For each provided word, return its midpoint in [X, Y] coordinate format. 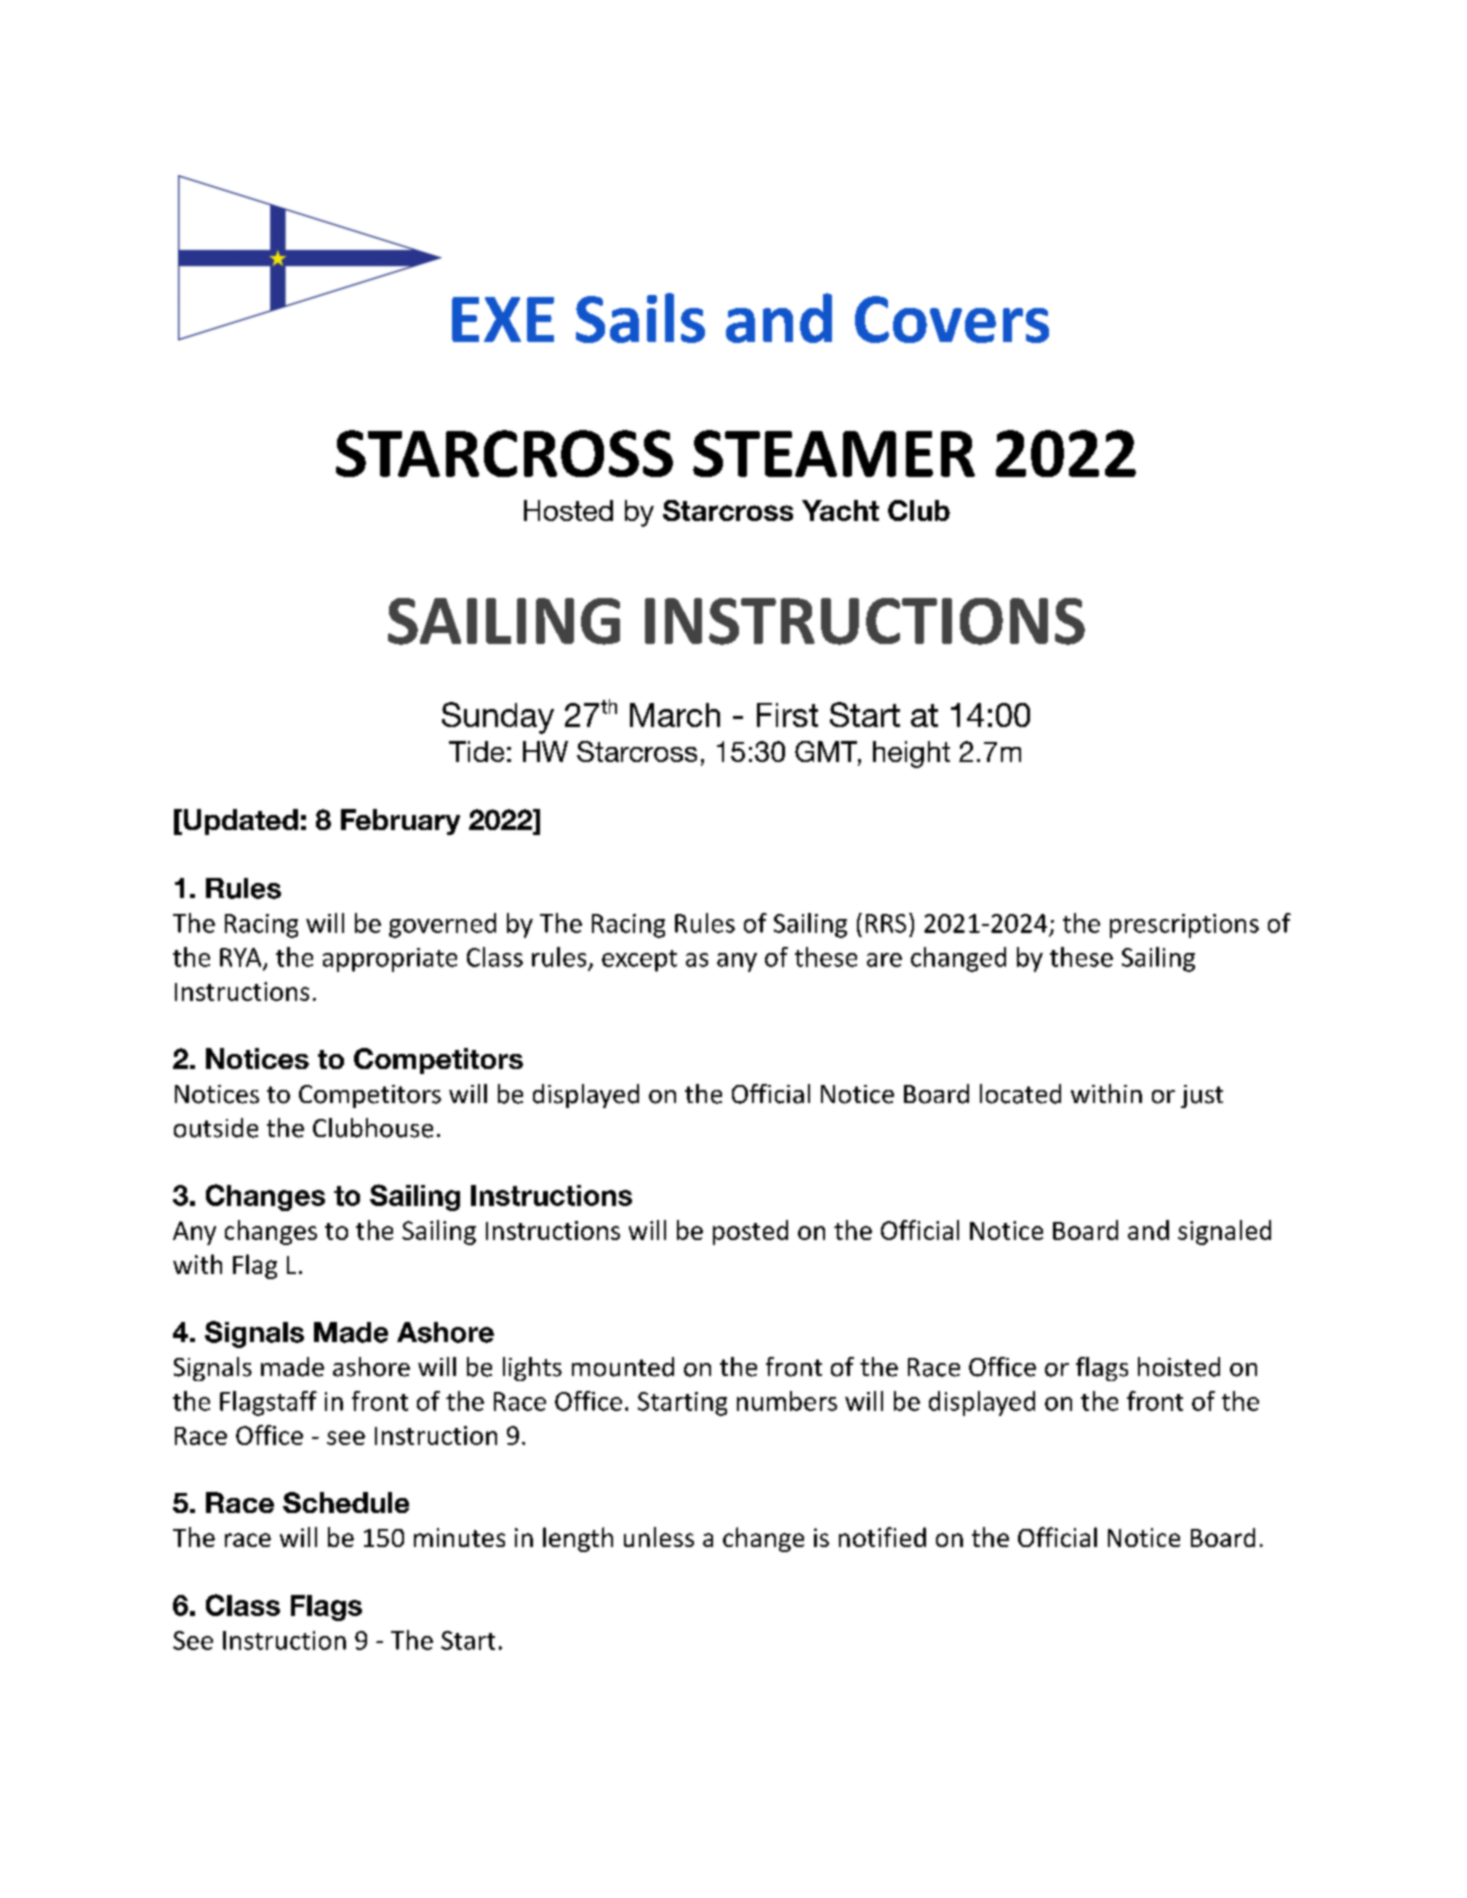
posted [750, 1232]
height [911, 754]
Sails [640, 318]
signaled [1224, 1232]
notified [882, 1537]
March [675, 715]
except [639, 961]
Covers [952, 319]
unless [659, 1537]
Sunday [498, 718]
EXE [503, 319]
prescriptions [1184, 926]
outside [216, 1128]
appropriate [390, 960]
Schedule [346, 1502]
